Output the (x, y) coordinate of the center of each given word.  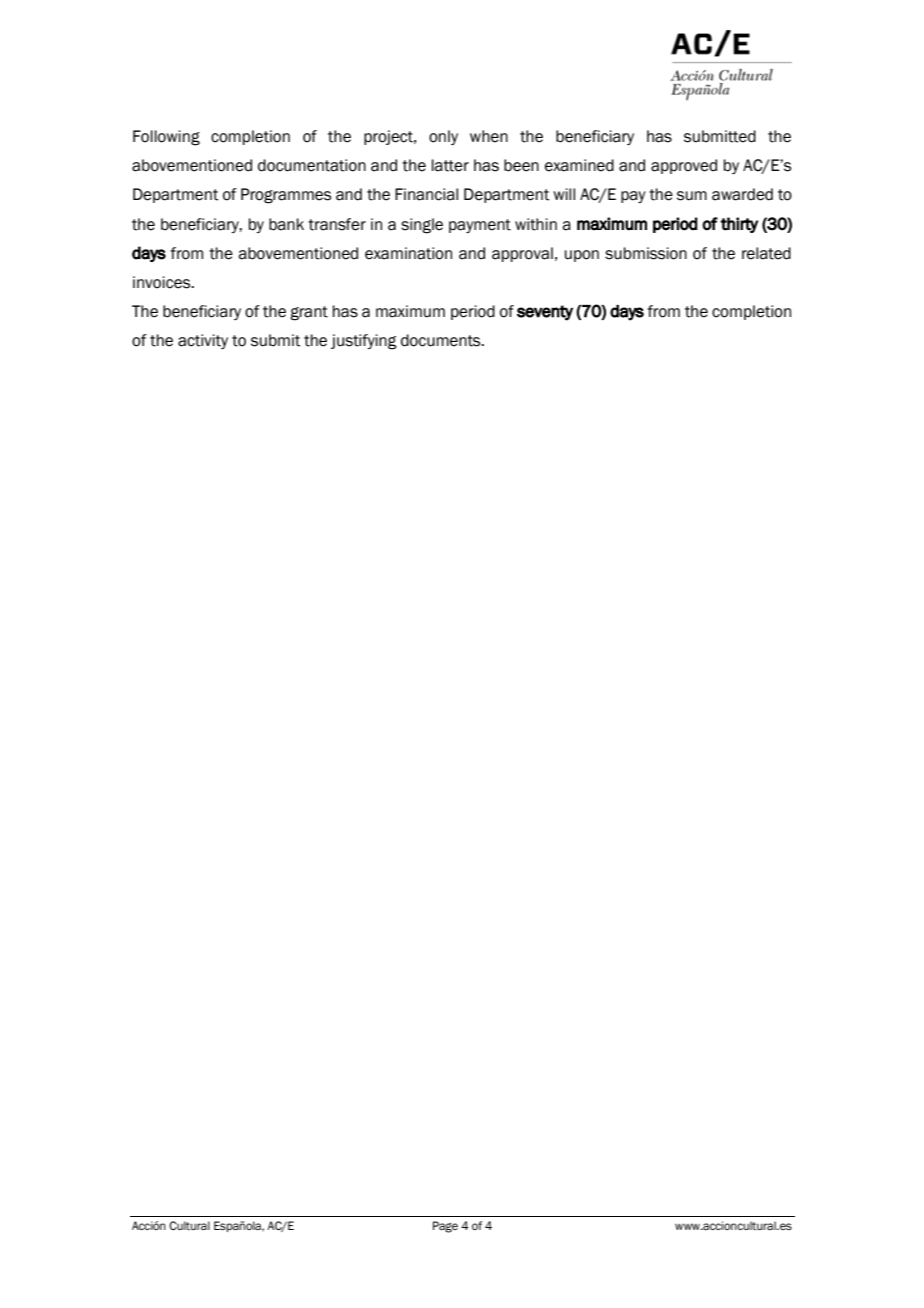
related (766, 253)
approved (684, 166)
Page (445, 1227)
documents (442, 340)
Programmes (286, 196)
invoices (163, 282)
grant (309, 313)
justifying (364, 342)
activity (203, 341)
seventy (545, 313)
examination (408, 253)
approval (522, 254)
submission (646, 253)
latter (450, 165)
